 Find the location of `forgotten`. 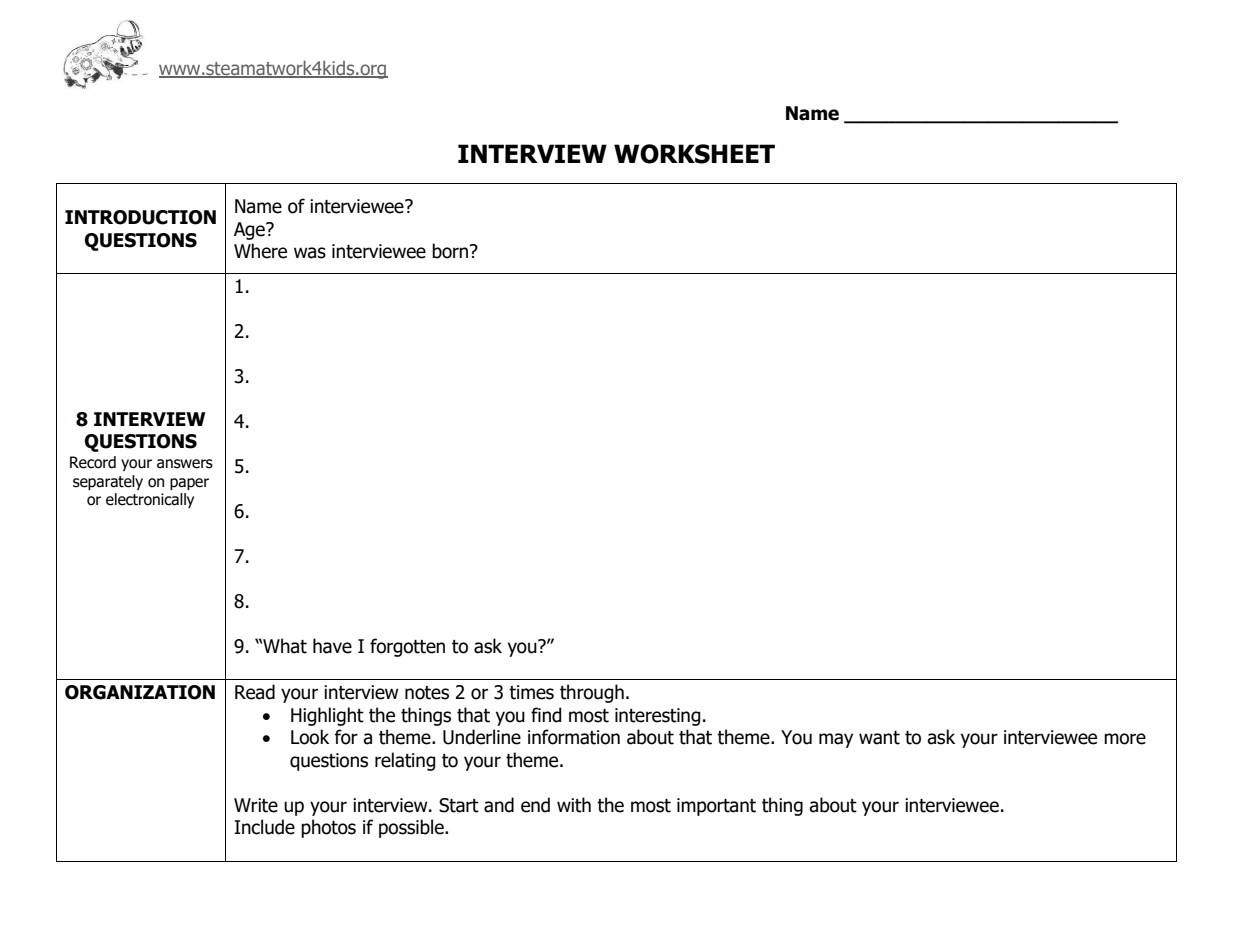

forgotten is located at coordinates (407, 647).
